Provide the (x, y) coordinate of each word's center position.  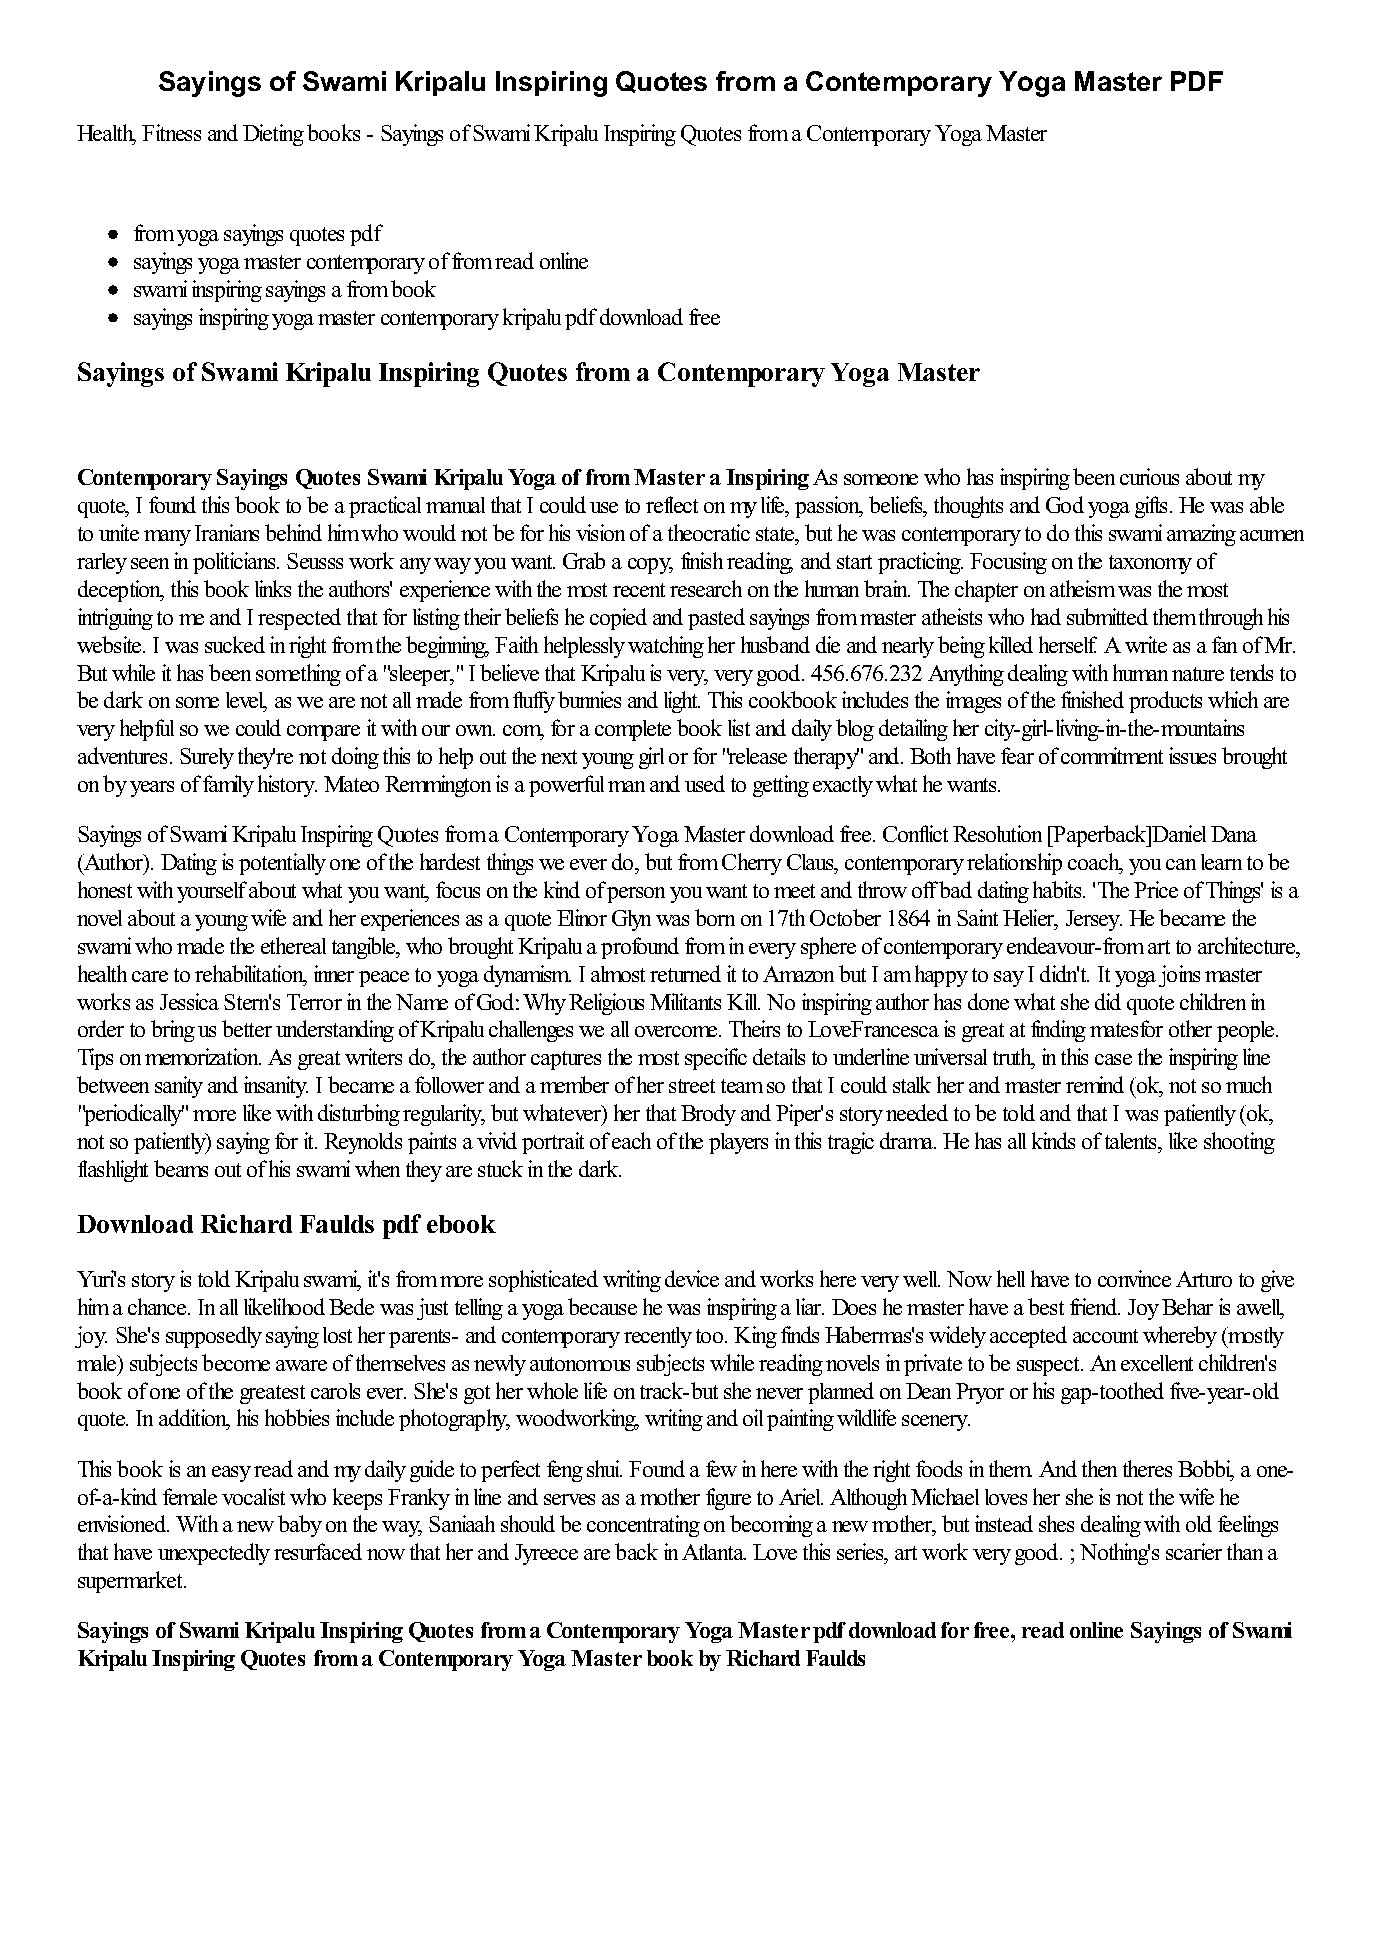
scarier (1194, 1551)
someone (881, 479)
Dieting (273, 135)
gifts (1153, 507)
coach (1095, 863)
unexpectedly (214, 1554)
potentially (282, 864)
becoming (771, 1526)
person (636, 895)
